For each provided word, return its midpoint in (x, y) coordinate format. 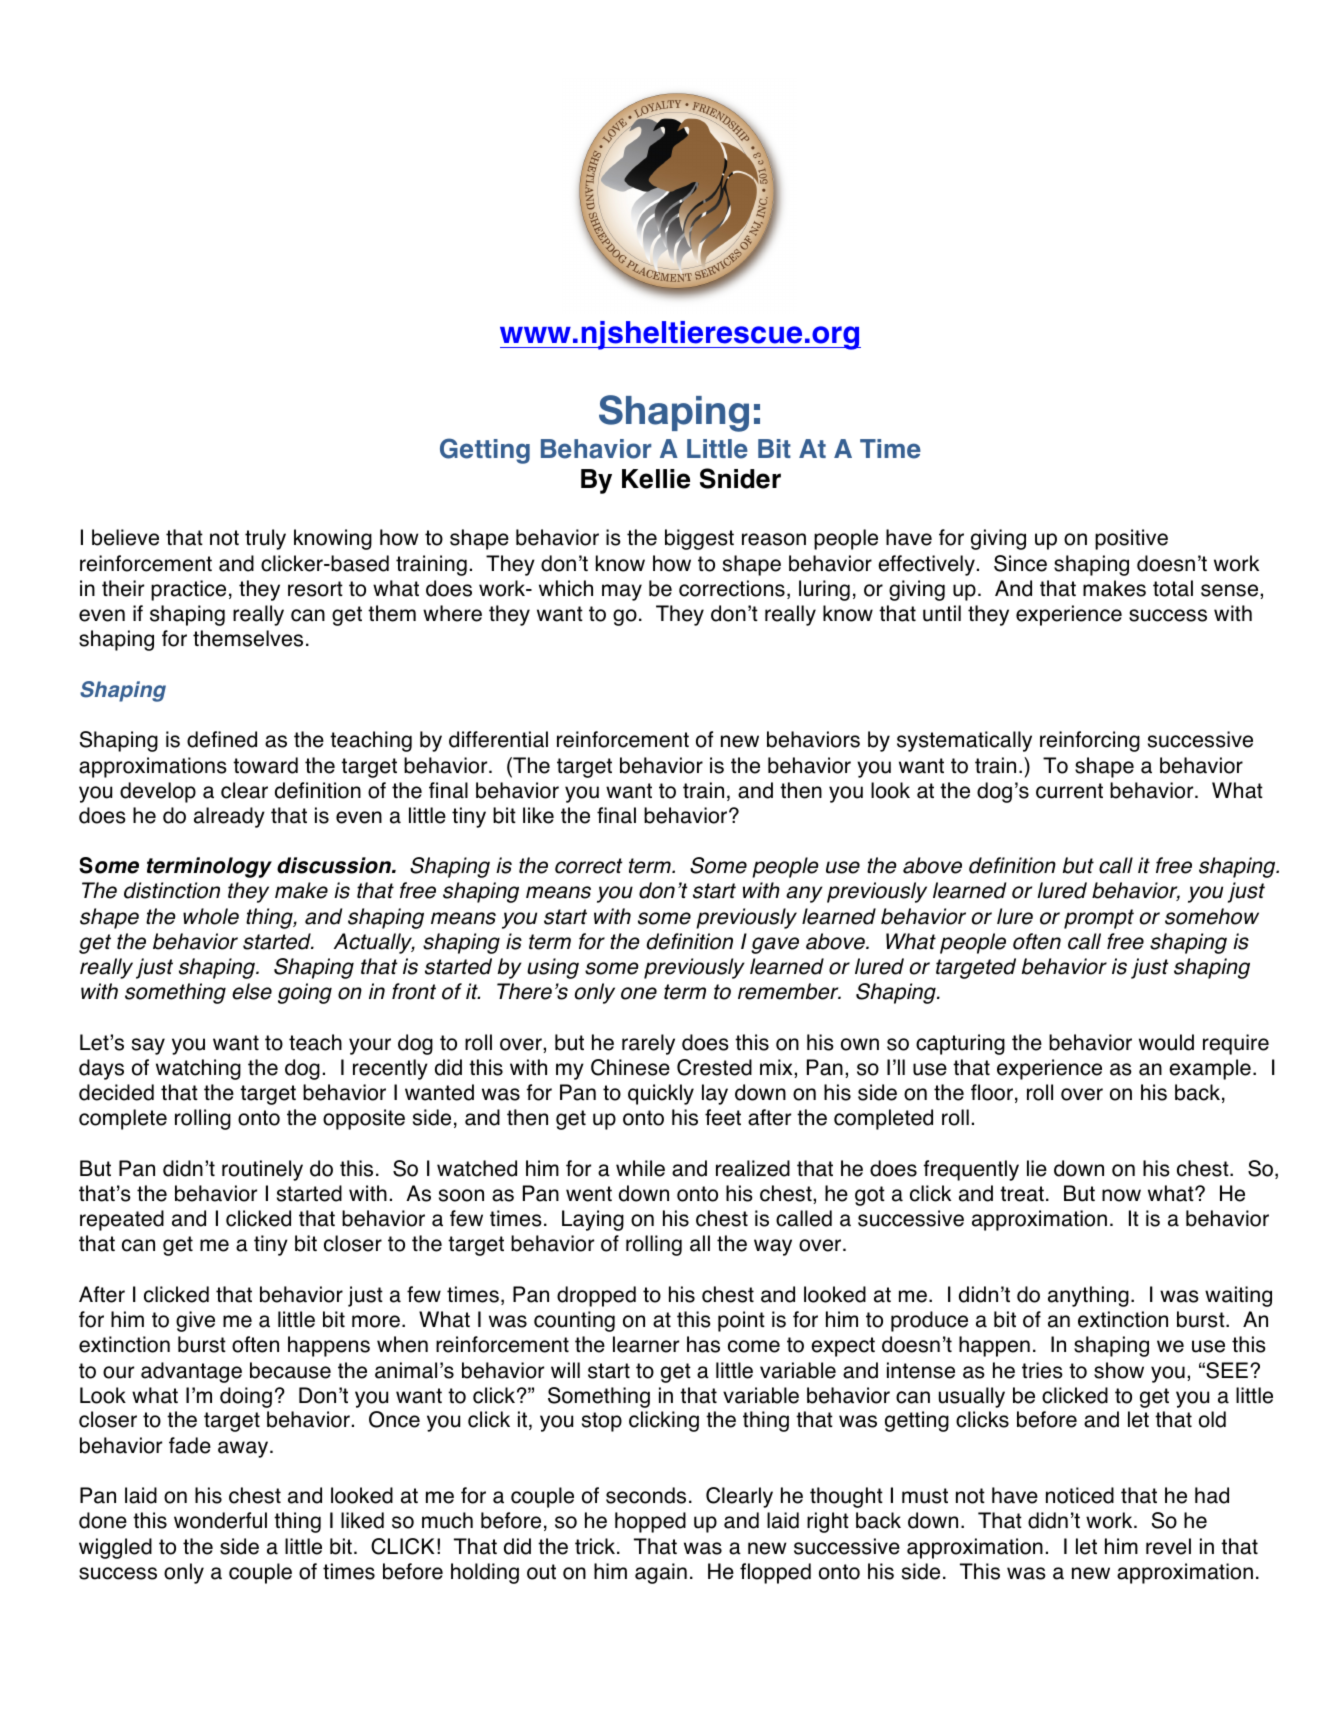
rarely (648, 1044)
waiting (1238, 1296)
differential (498, 739)
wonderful (220, 1520)
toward (265, 765)
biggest (699, 539)
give (195, 1321)
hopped (650, 1522)
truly (265, 539)
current (1069, 791)
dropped (596, 1296)
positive (1131, 539)
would (1166, 1042)
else (252, 991)
